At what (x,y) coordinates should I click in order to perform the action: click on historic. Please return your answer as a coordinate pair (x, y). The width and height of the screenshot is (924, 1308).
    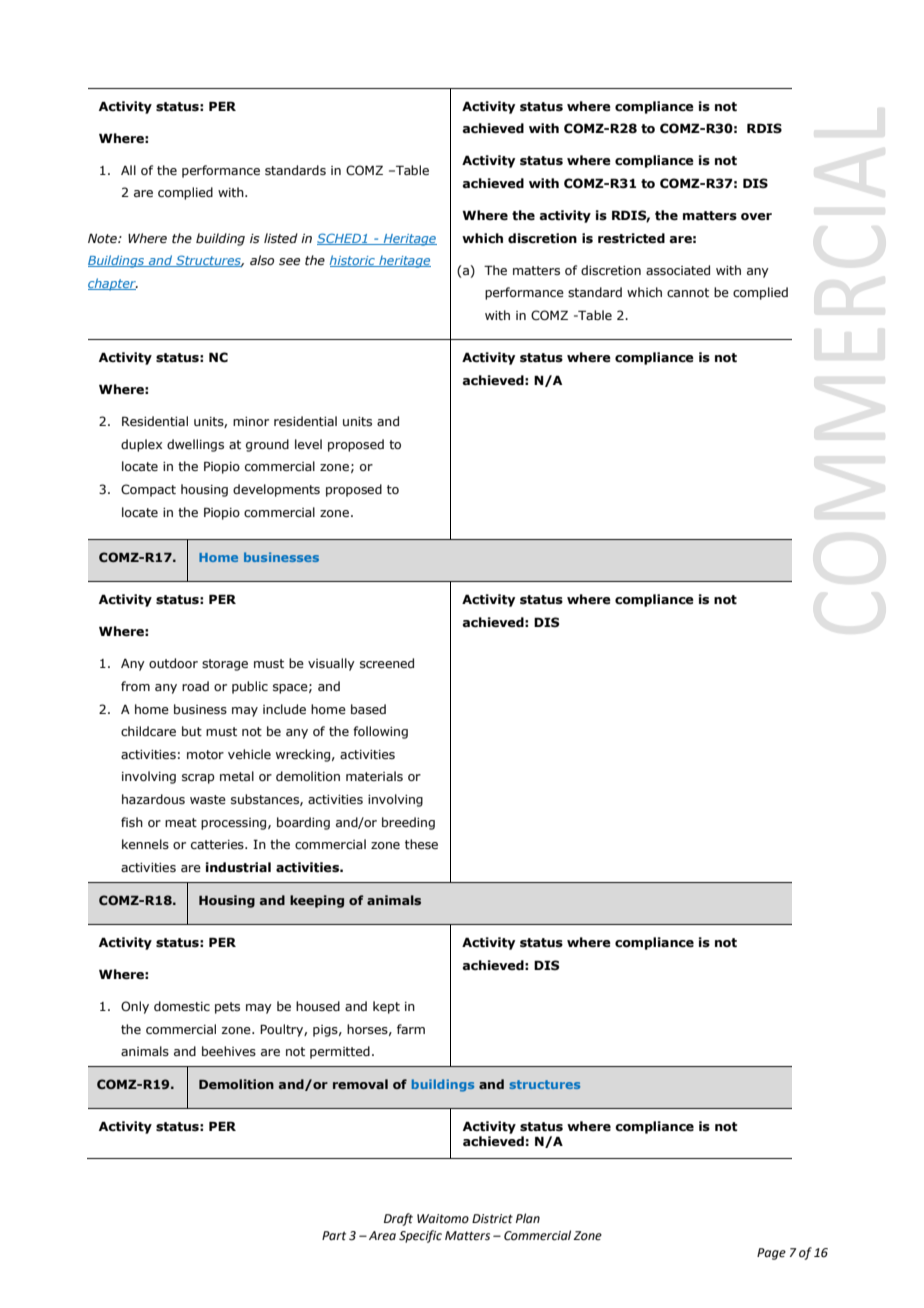
    Looking at the image, I should click on (353, 261).
